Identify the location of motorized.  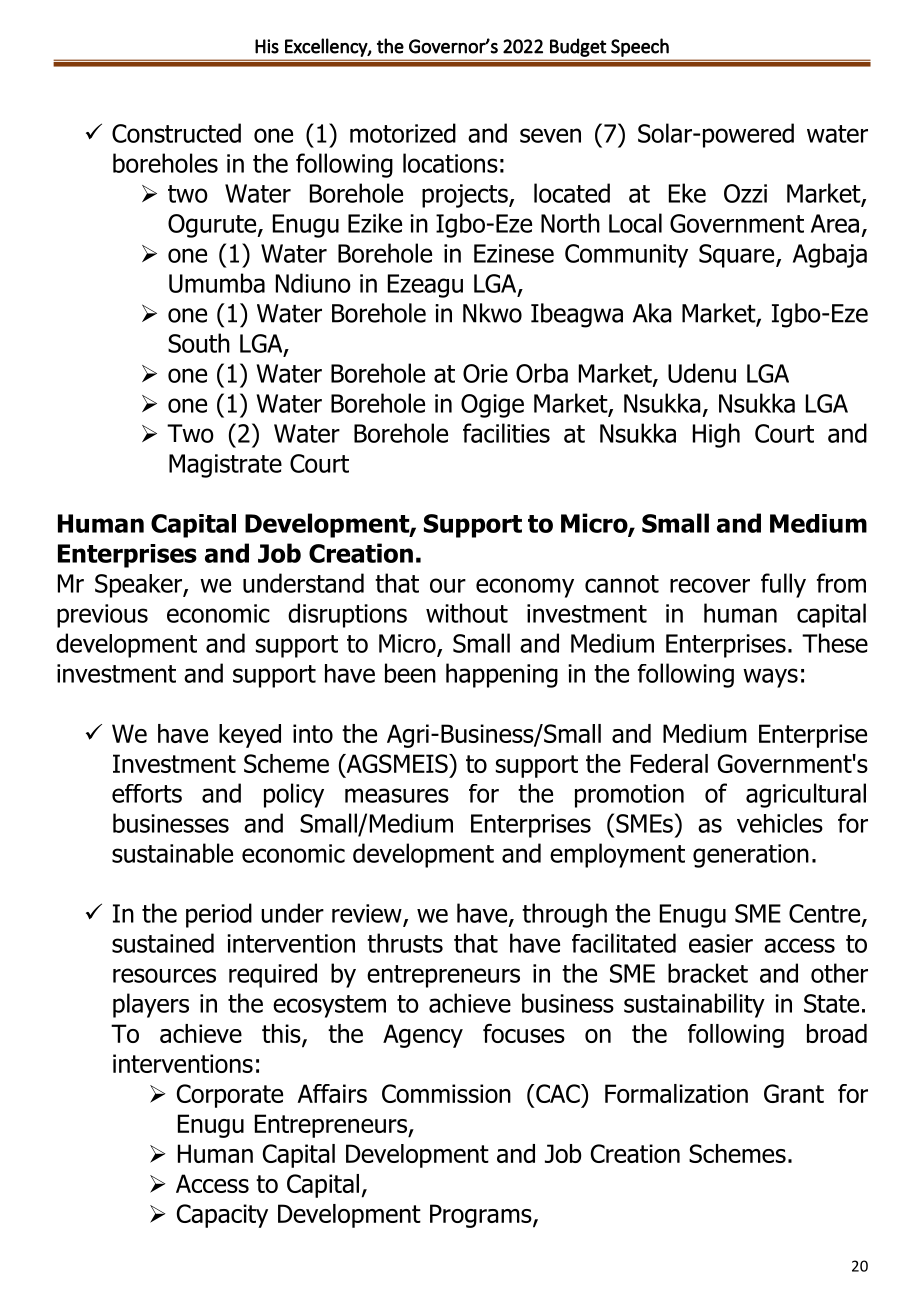
(403, 133).
